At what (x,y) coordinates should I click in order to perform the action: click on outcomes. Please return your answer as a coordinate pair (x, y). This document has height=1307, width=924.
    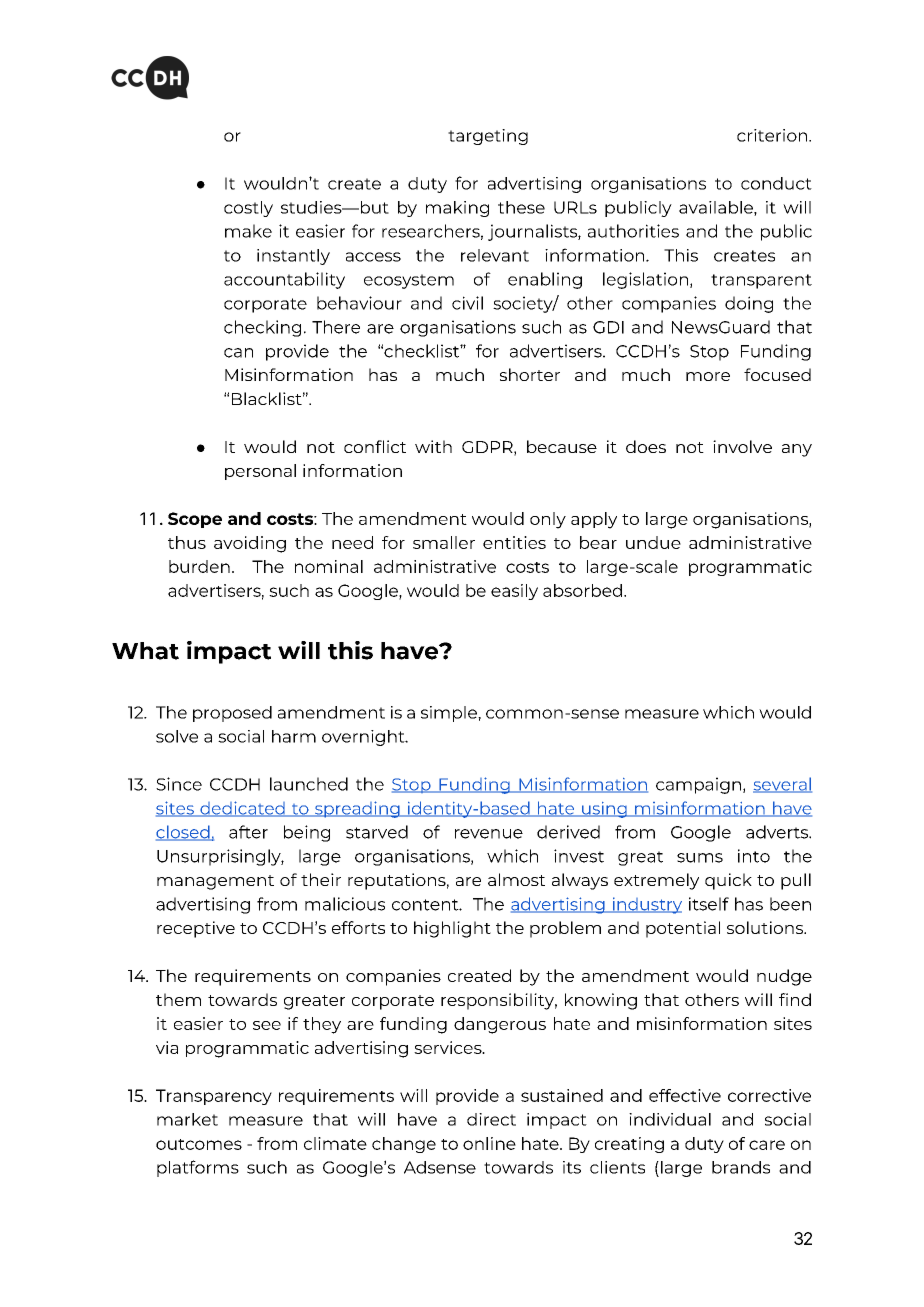
    Looking at the image, I should click on (199, 1144).
